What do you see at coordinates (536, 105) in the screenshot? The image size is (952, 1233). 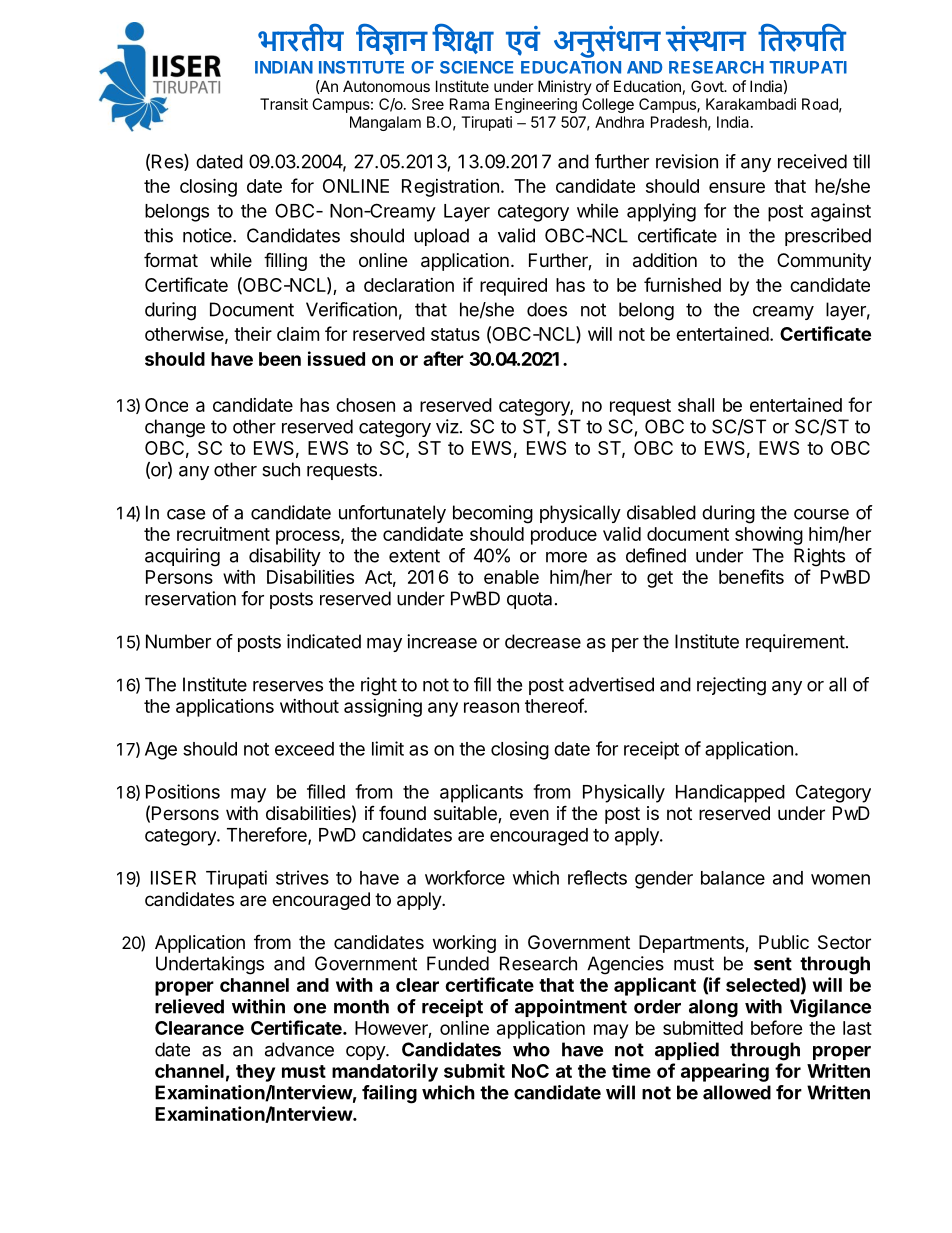 I see `Engineering` at bounding box center [536, 105].
